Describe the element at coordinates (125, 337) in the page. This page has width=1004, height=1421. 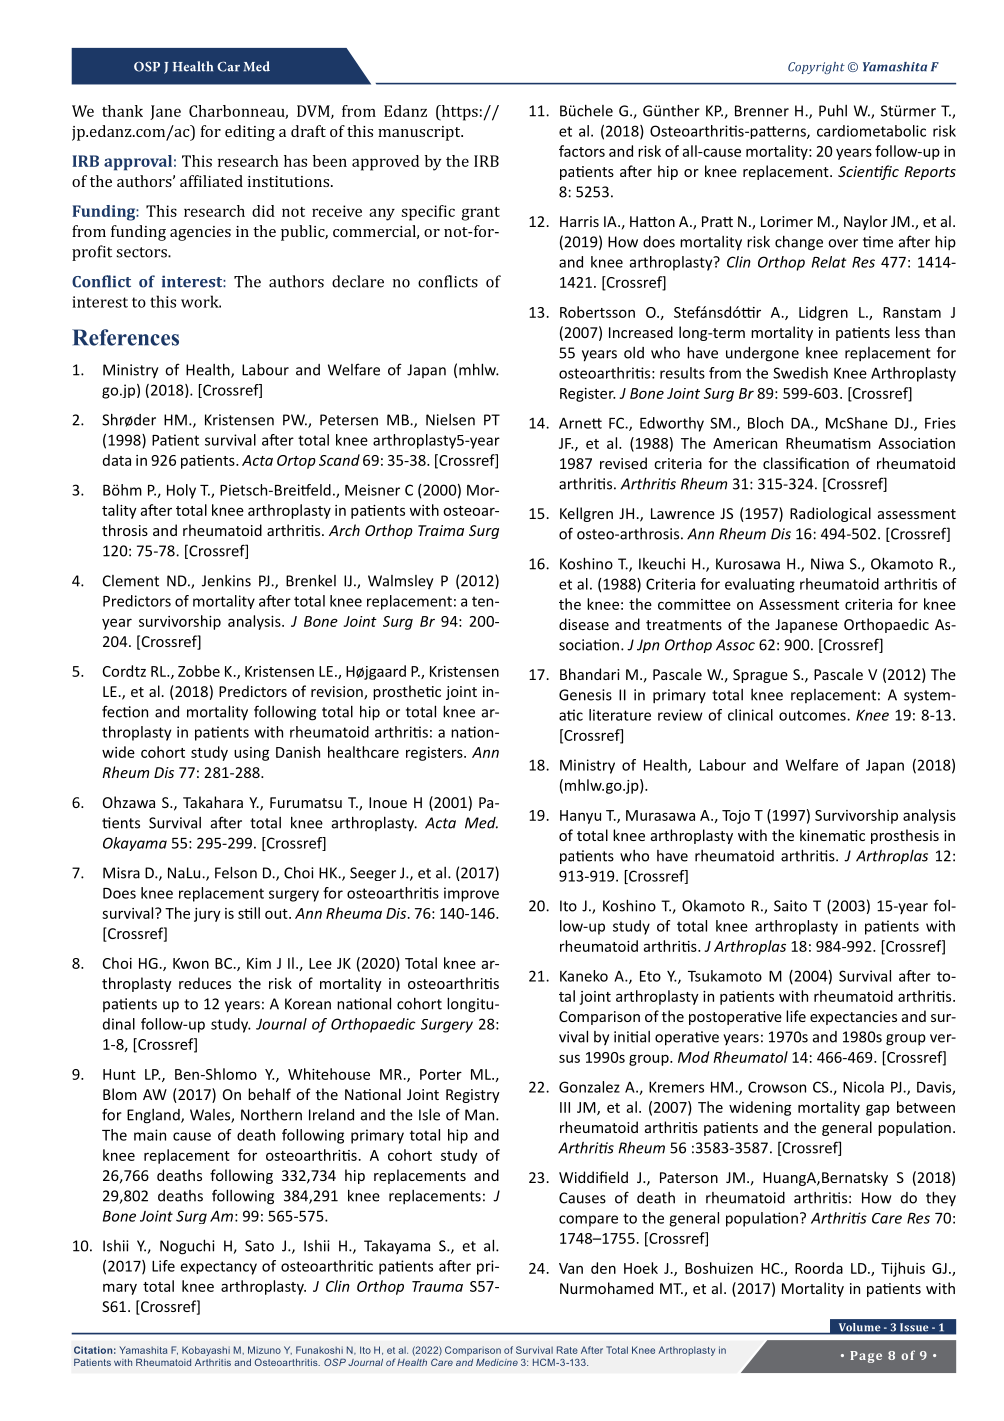
I see `References` at that location.
